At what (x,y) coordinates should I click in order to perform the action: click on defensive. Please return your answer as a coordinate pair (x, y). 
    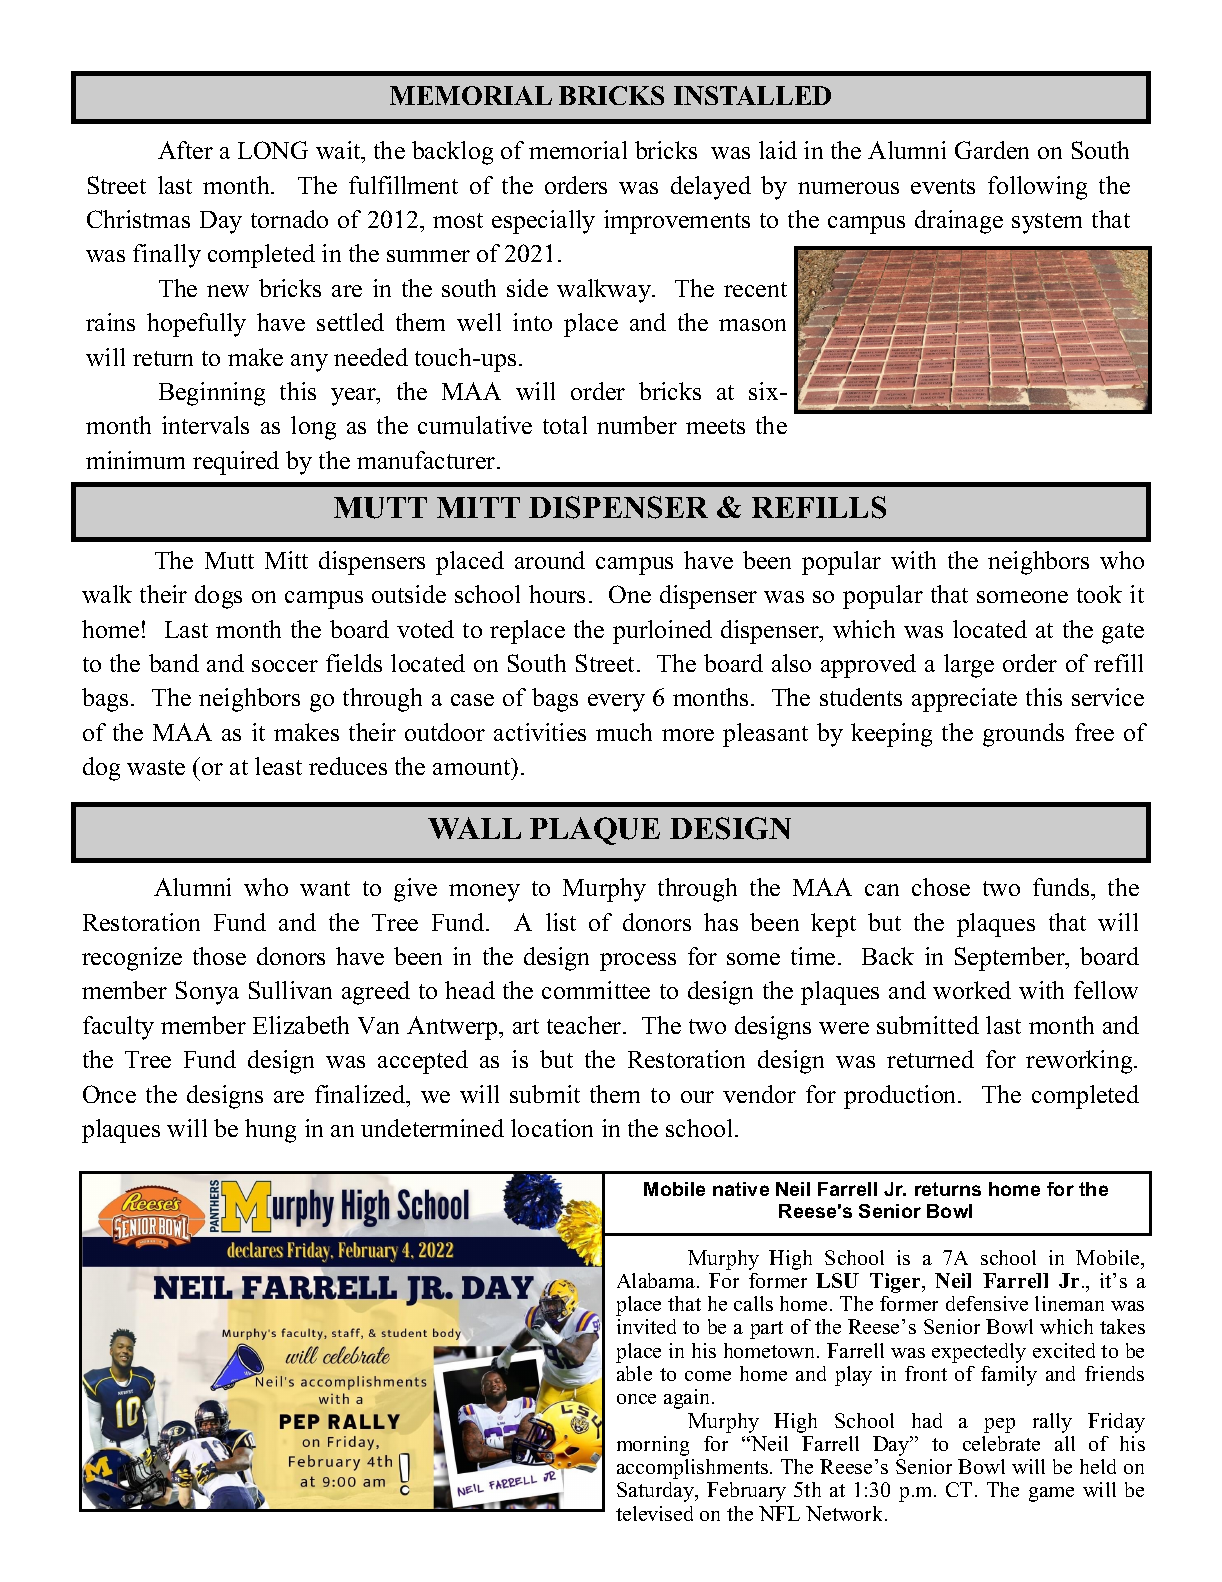
    Looking at the image, I should click on (987, 1303).
